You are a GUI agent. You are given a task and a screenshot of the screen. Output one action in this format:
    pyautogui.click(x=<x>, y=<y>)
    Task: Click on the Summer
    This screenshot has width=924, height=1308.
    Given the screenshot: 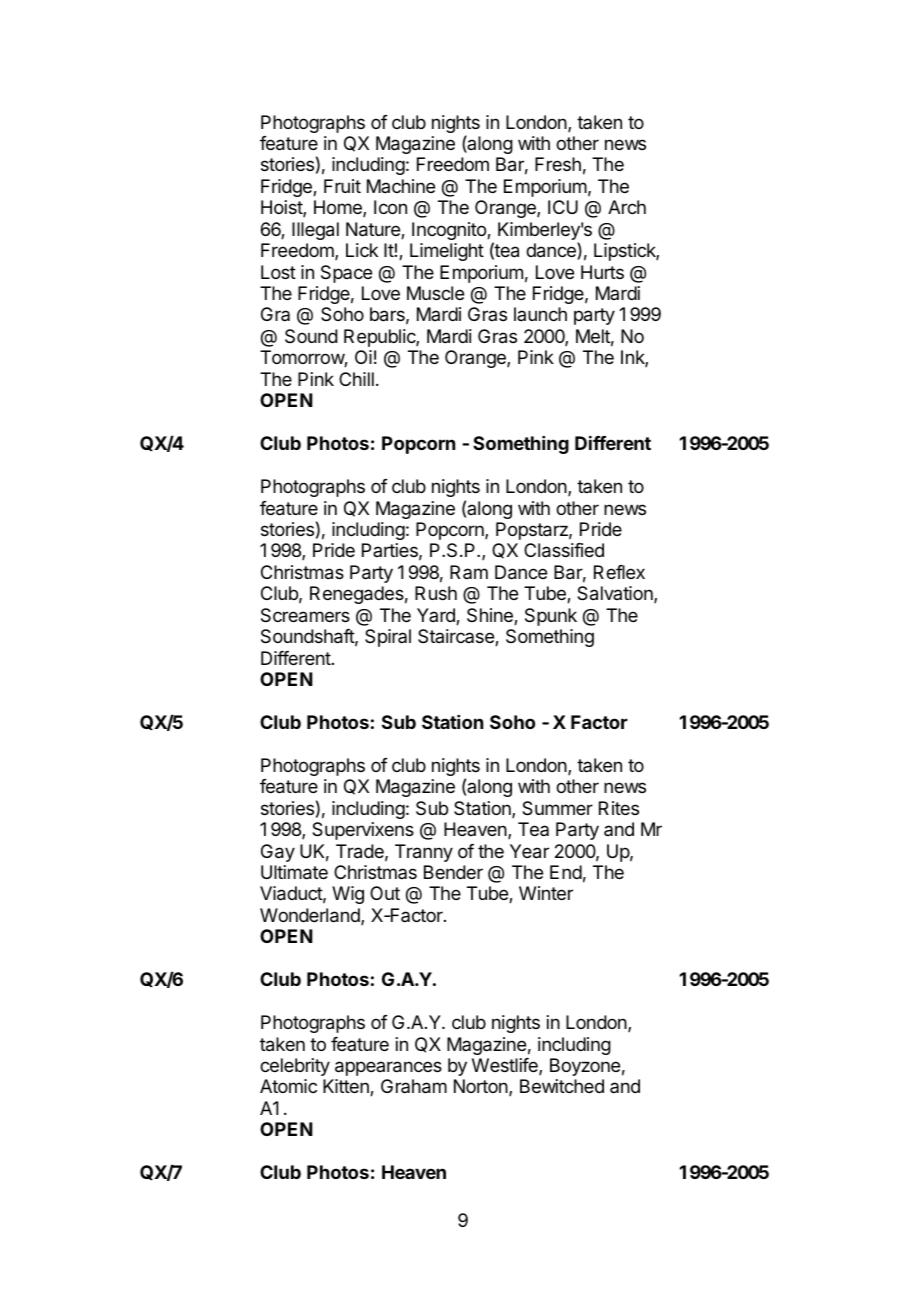 What is the action you would take?
    pyautogui.click(x=557, y=808)
